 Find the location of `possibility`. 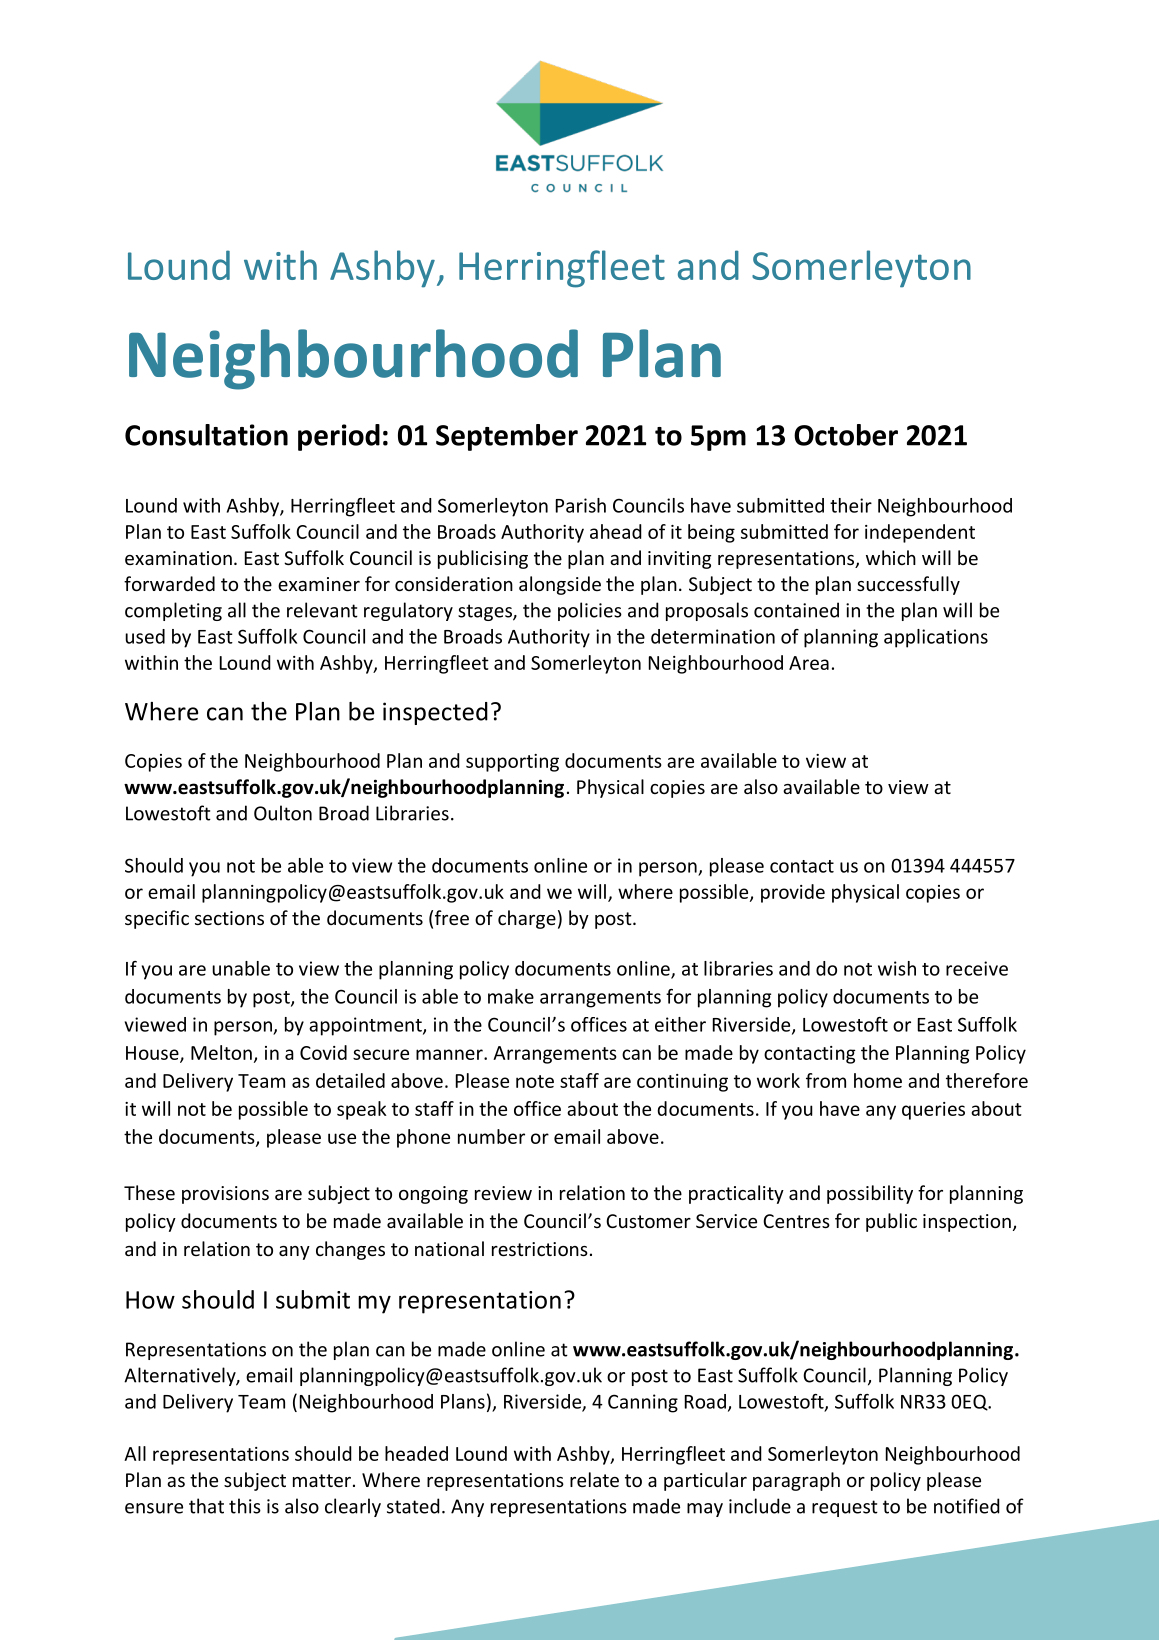

possibility is located at coordinates (870, 1194).
